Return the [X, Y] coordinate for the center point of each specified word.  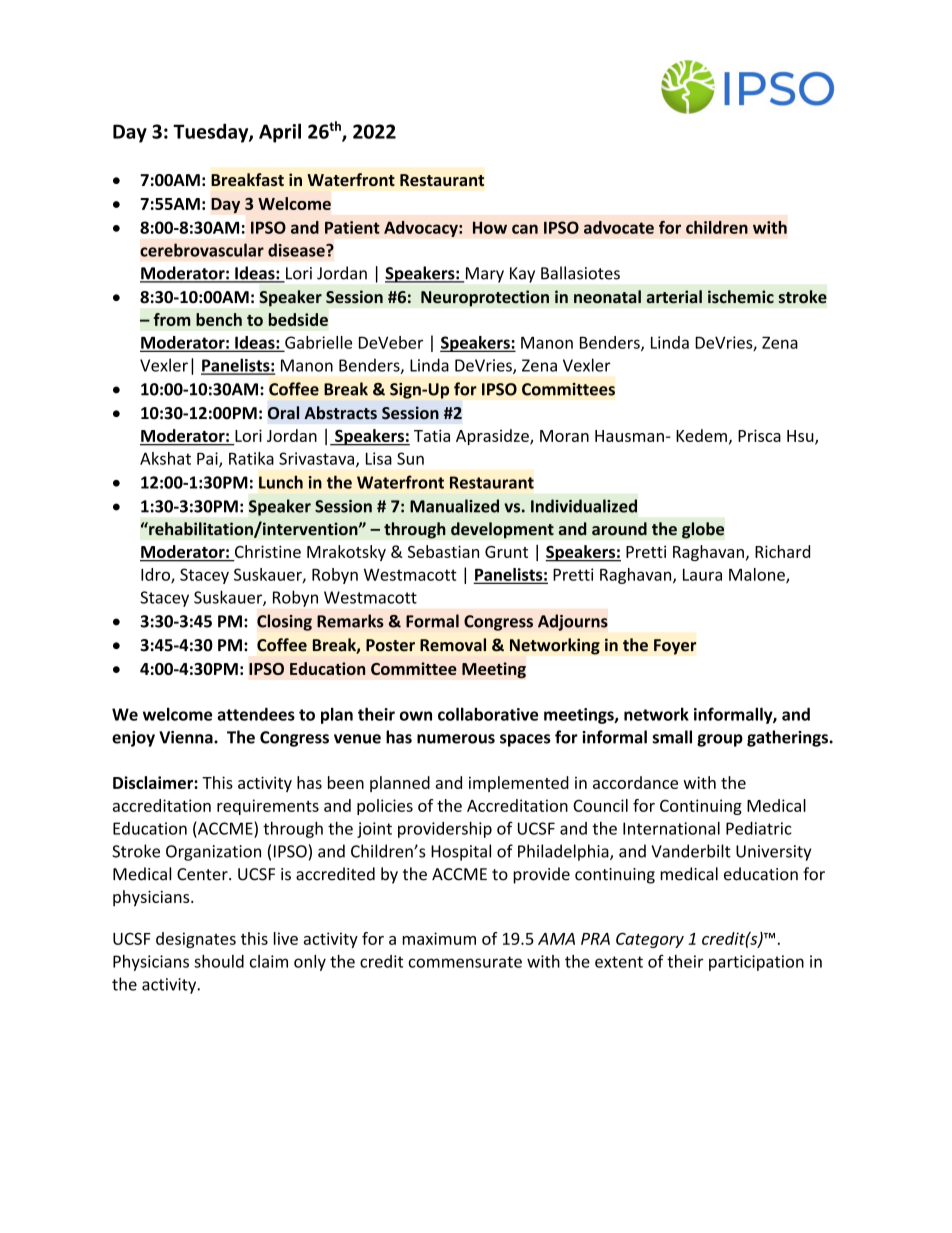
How [490, 227]
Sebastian [443, 551]
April [280, 133]
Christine [268, 551]
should [219, 961]
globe [703, 530]
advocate [619, 227]
